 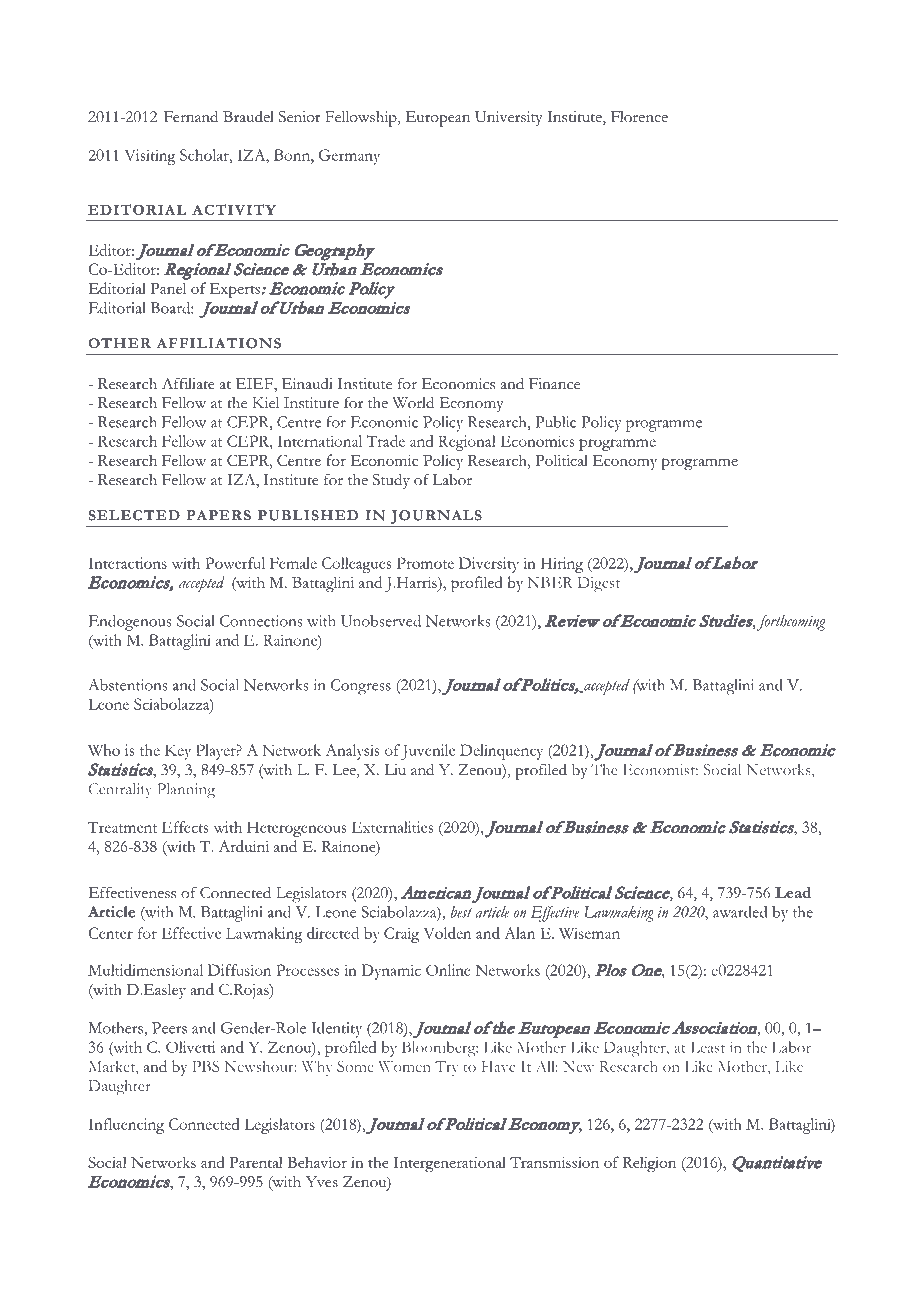 What do you see at coordinates (509, 118) in the image?
I see `University` at bounding box center [509, 118].
